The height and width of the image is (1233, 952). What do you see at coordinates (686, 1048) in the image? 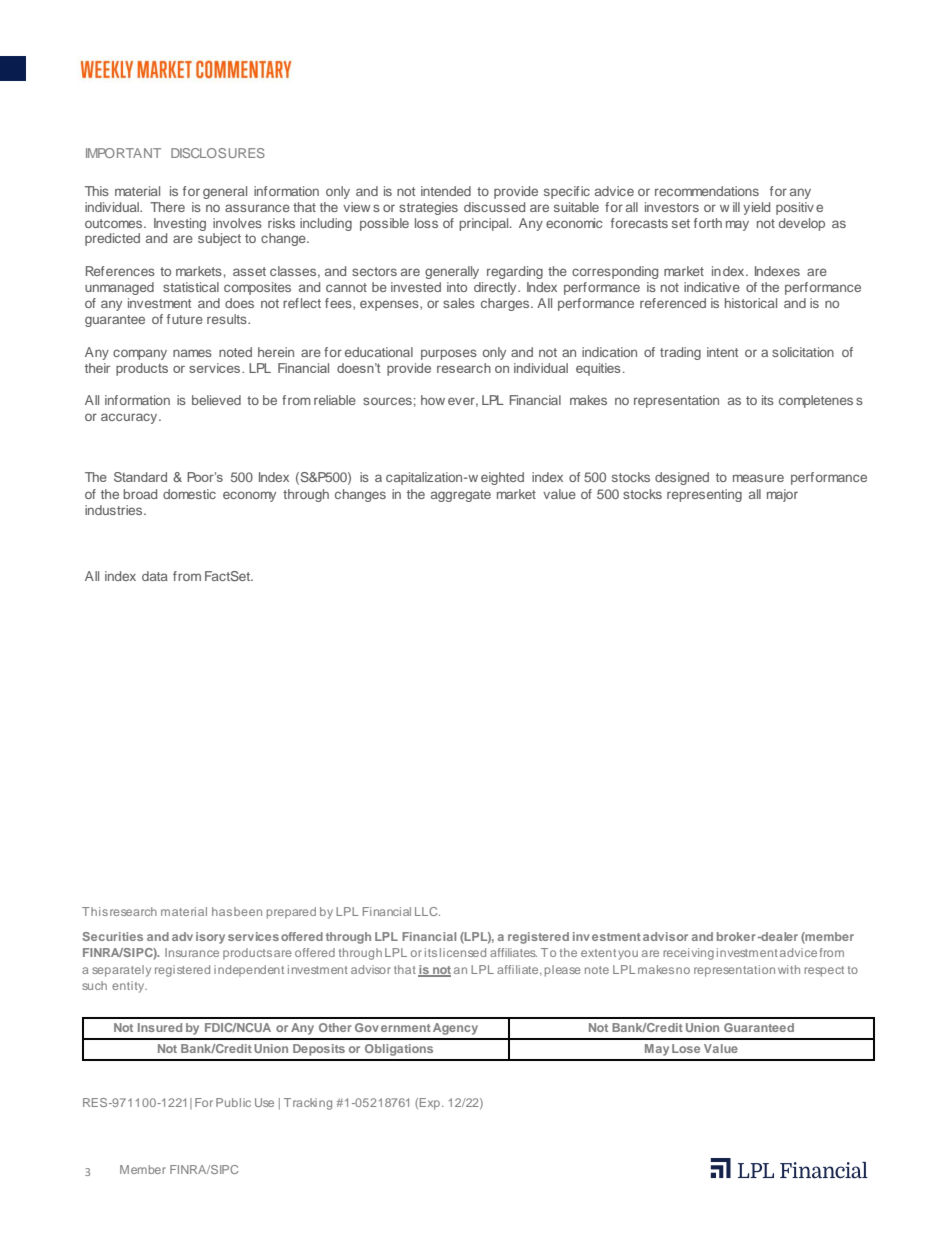
I see `Lose` at bounding box center [686, 1048].
